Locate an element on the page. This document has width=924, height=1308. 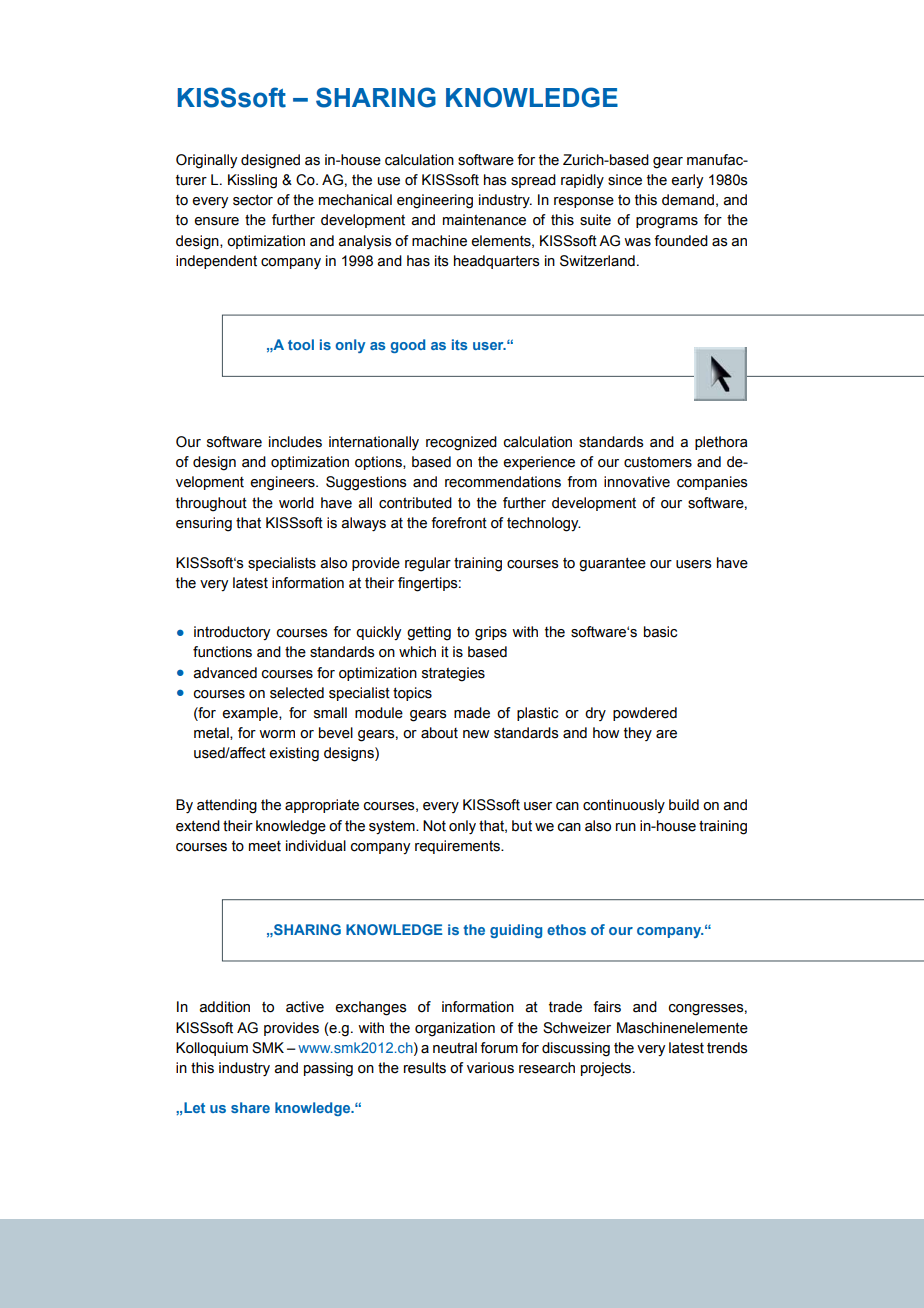
sector is located at coordinates (253, 200).
